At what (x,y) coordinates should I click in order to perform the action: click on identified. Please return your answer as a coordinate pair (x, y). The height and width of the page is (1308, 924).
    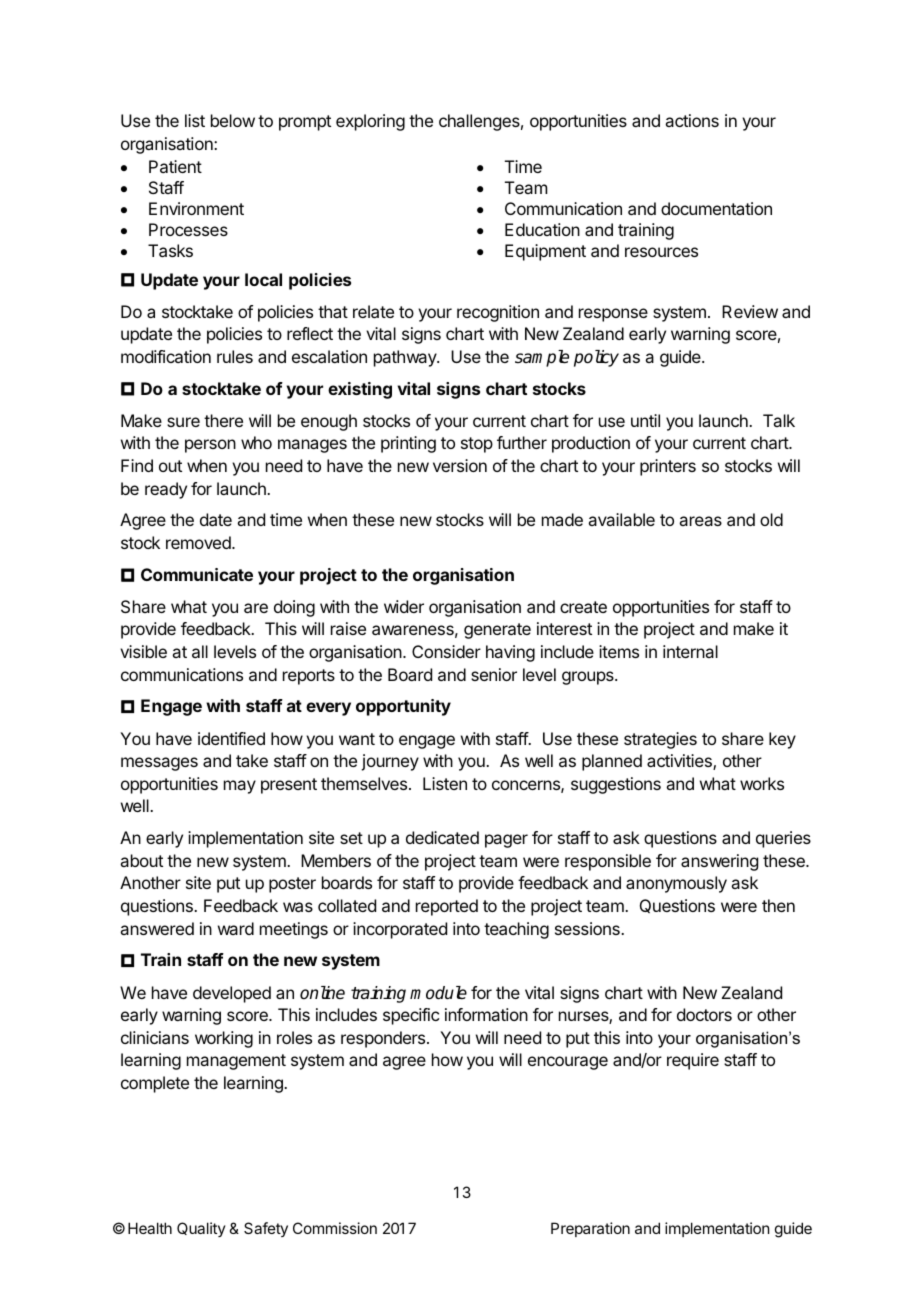
    Looking at the image, I should click on (231, 738).
